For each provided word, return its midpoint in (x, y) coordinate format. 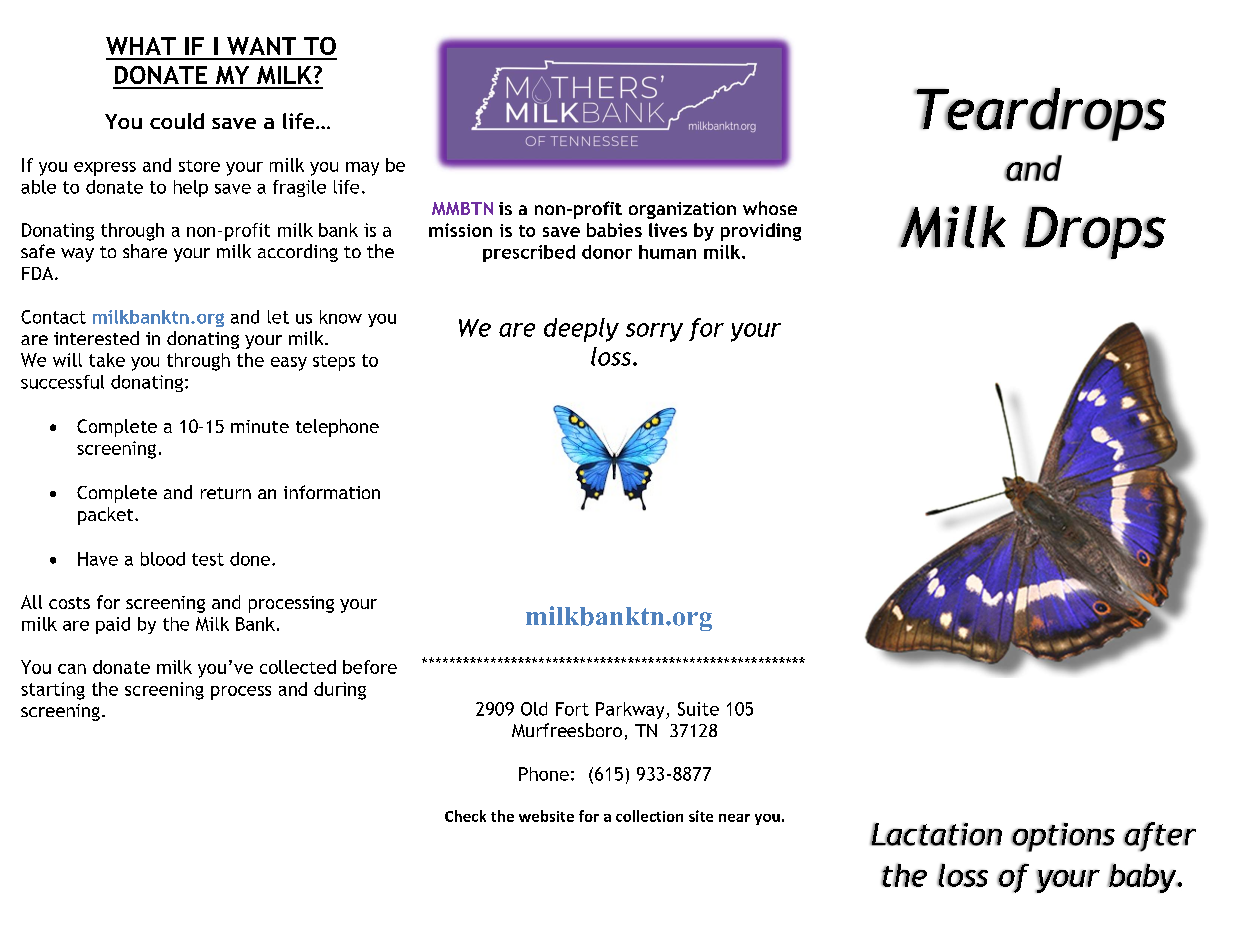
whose (770, 208)
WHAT (141, 46)
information (332, 492)
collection (649, 816)
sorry (654, 332)
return (226, 493)
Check (465, 816)
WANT (261, 46)
